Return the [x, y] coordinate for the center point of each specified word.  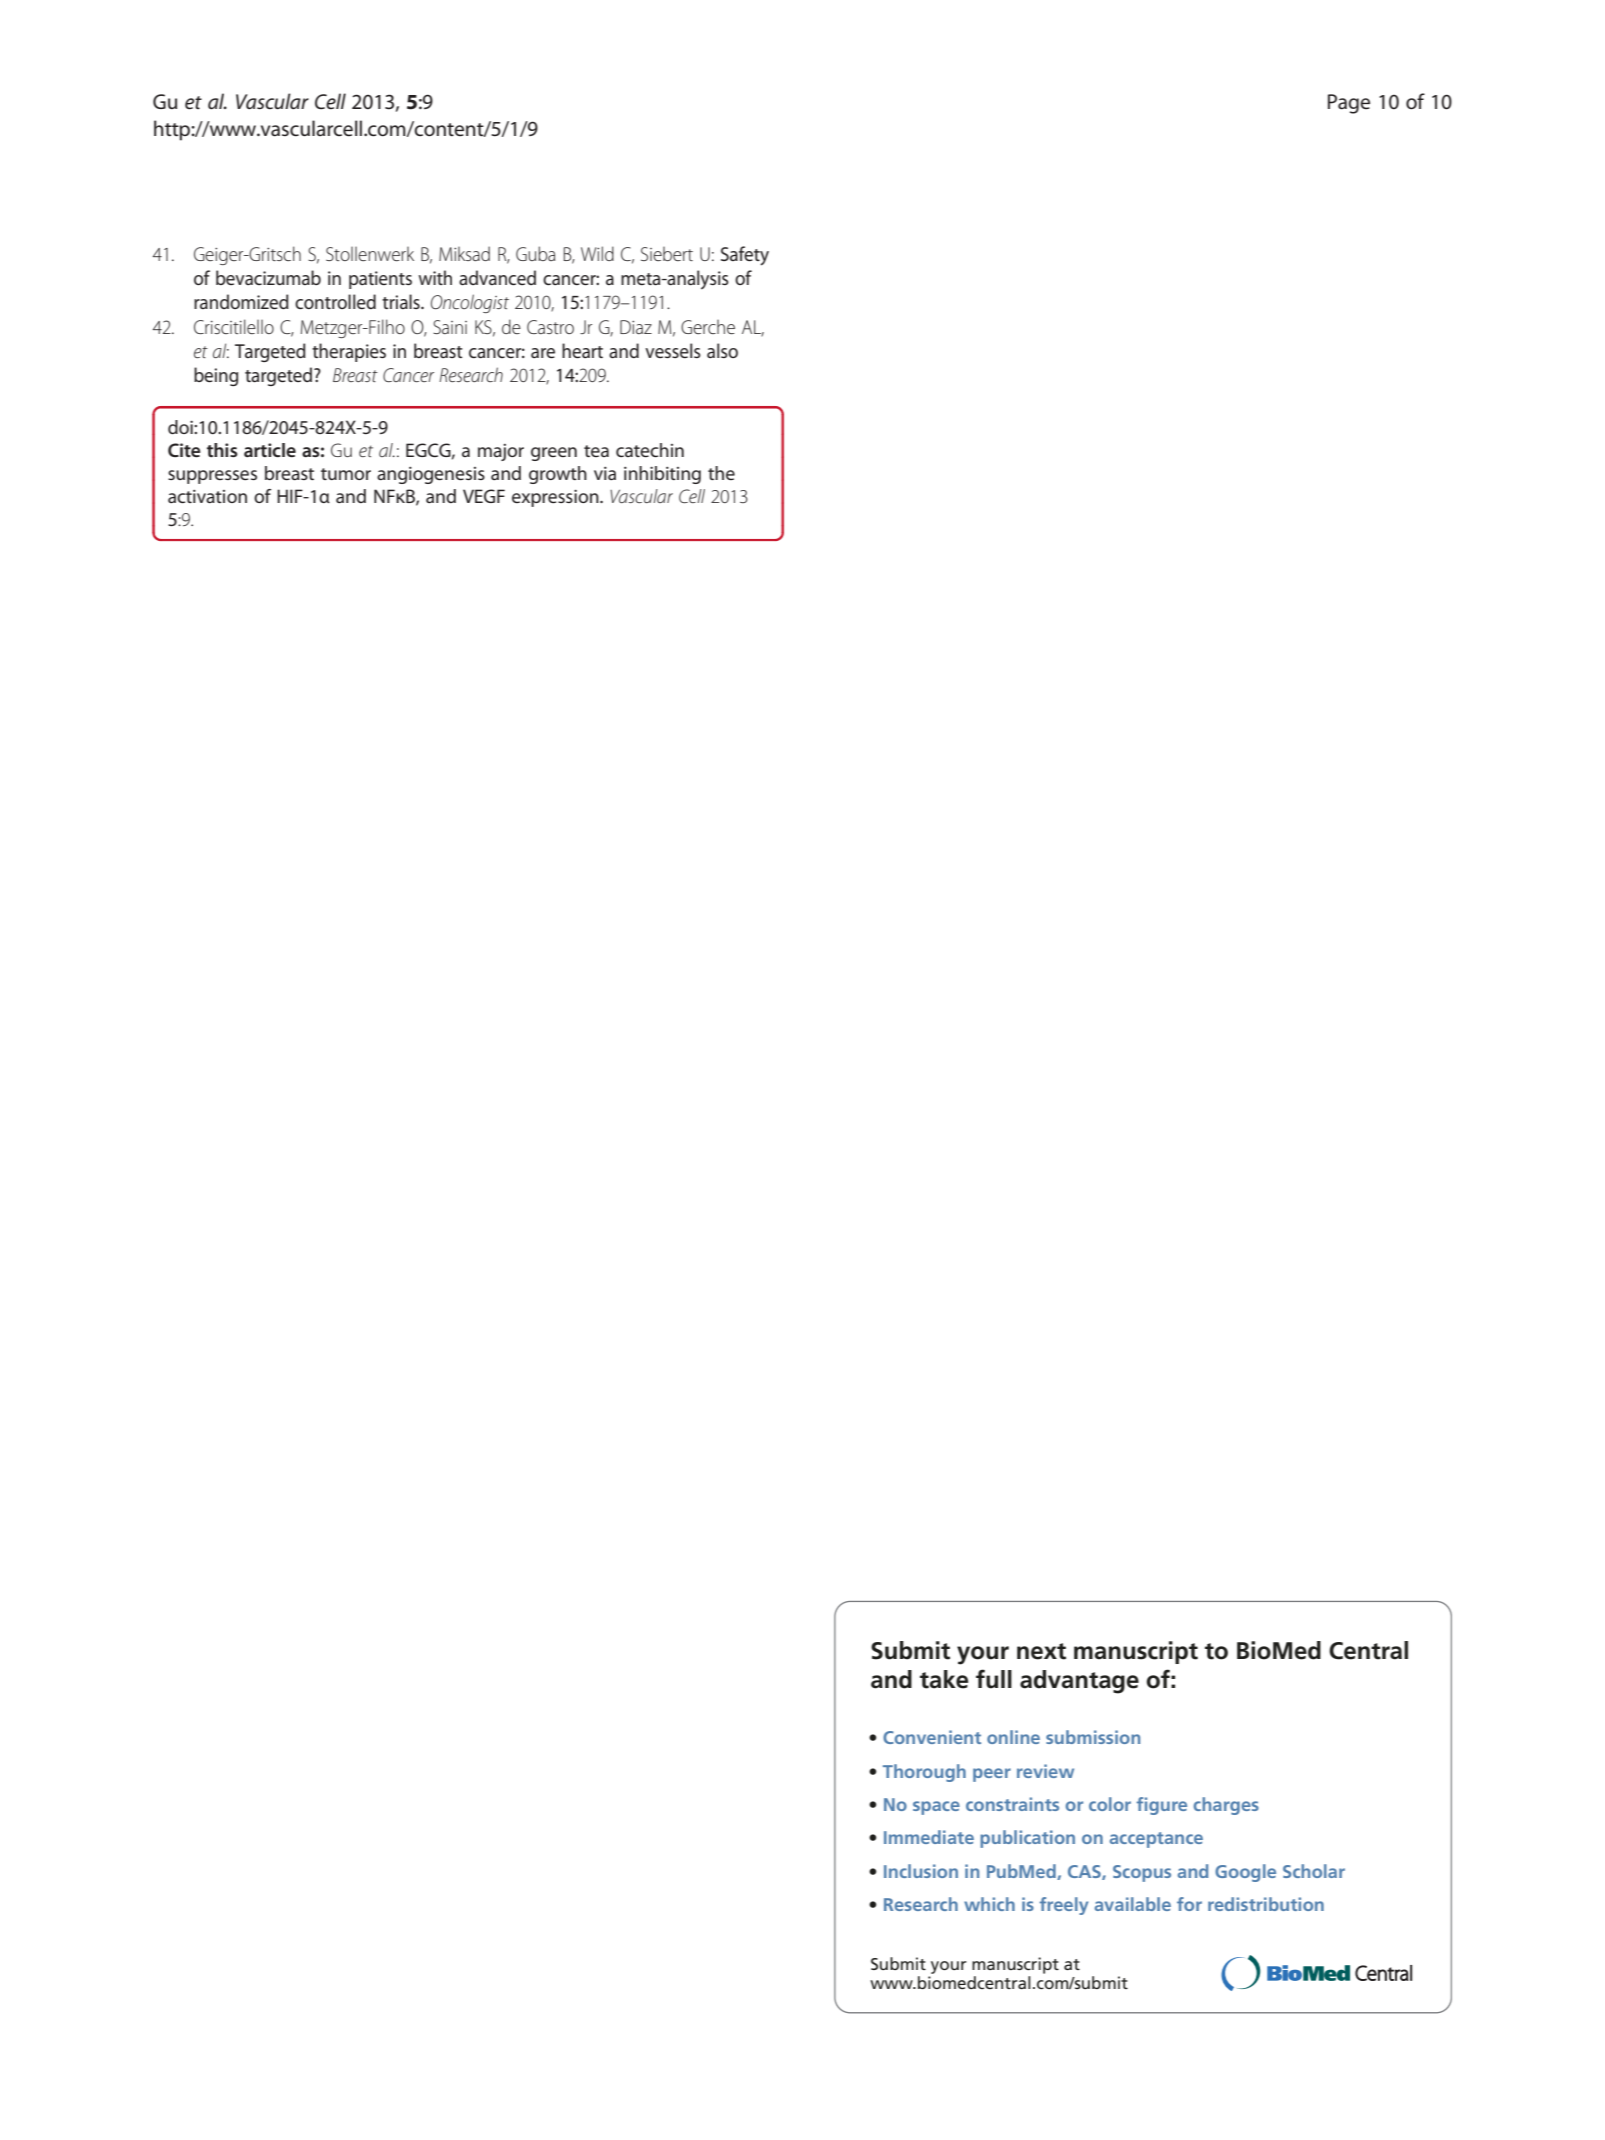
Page [1349, 104]
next [1041, 1651]
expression [556, 498]
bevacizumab [268, 277]
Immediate [929, 1837]
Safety [745, 256]
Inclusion [921, 1871]
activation [207, 496]
